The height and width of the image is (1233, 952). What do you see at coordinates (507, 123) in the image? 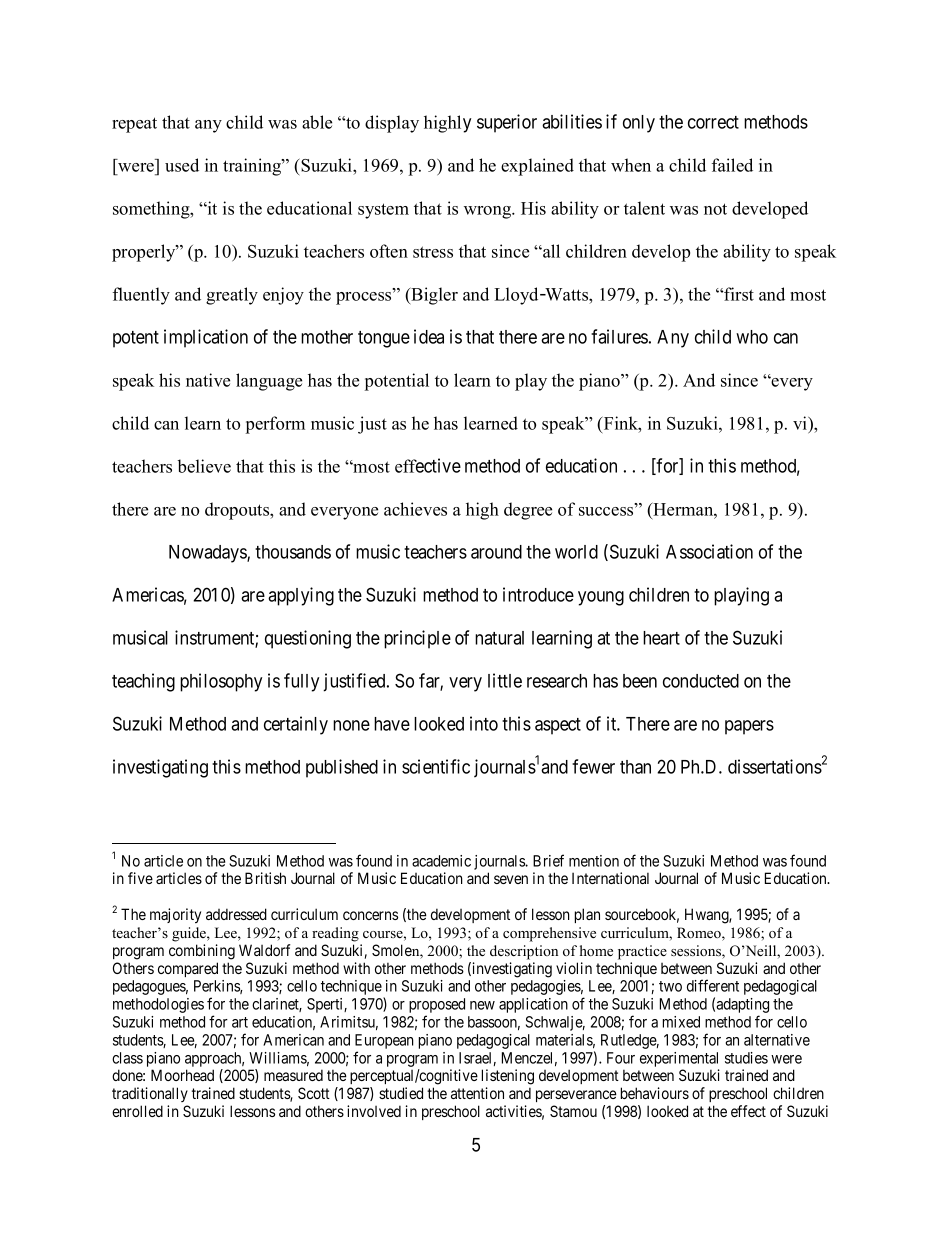
I see `superior` at bounding box center [507, 123].
